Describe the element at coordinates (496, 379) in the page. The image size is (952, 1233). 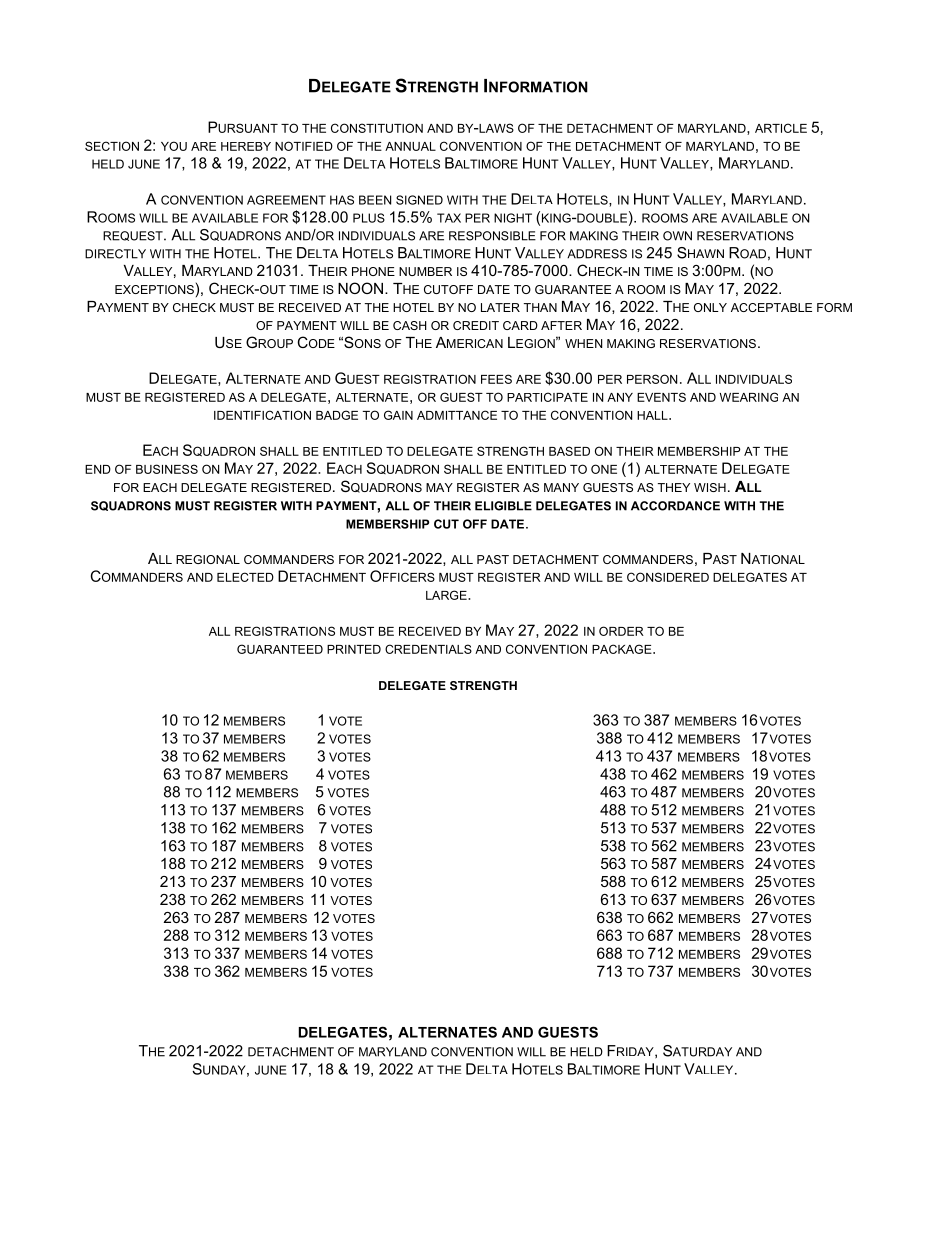
I see `FEES` at that location.
